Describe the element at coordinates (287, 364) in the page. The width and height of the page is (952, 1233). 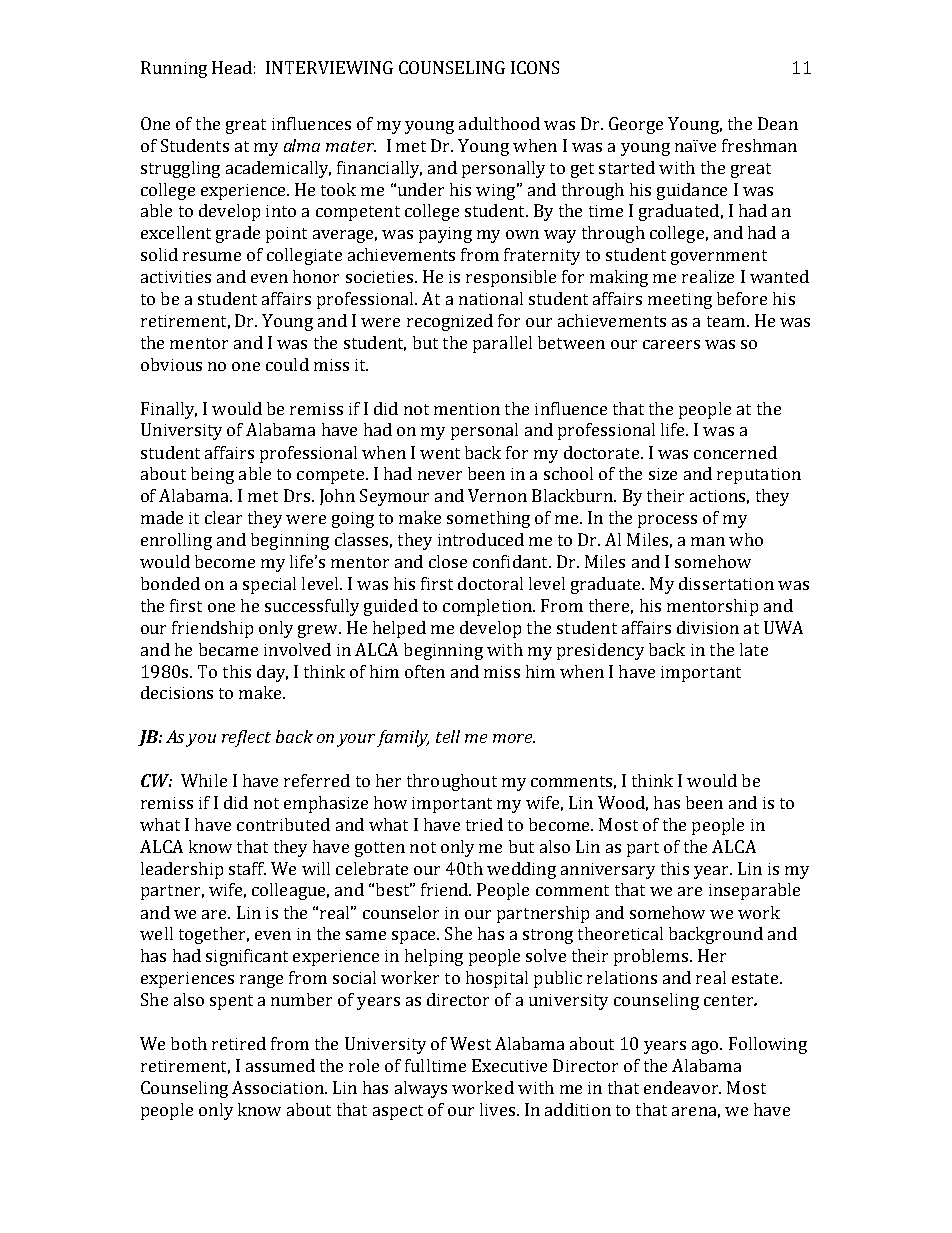
I see `could` at that location.
